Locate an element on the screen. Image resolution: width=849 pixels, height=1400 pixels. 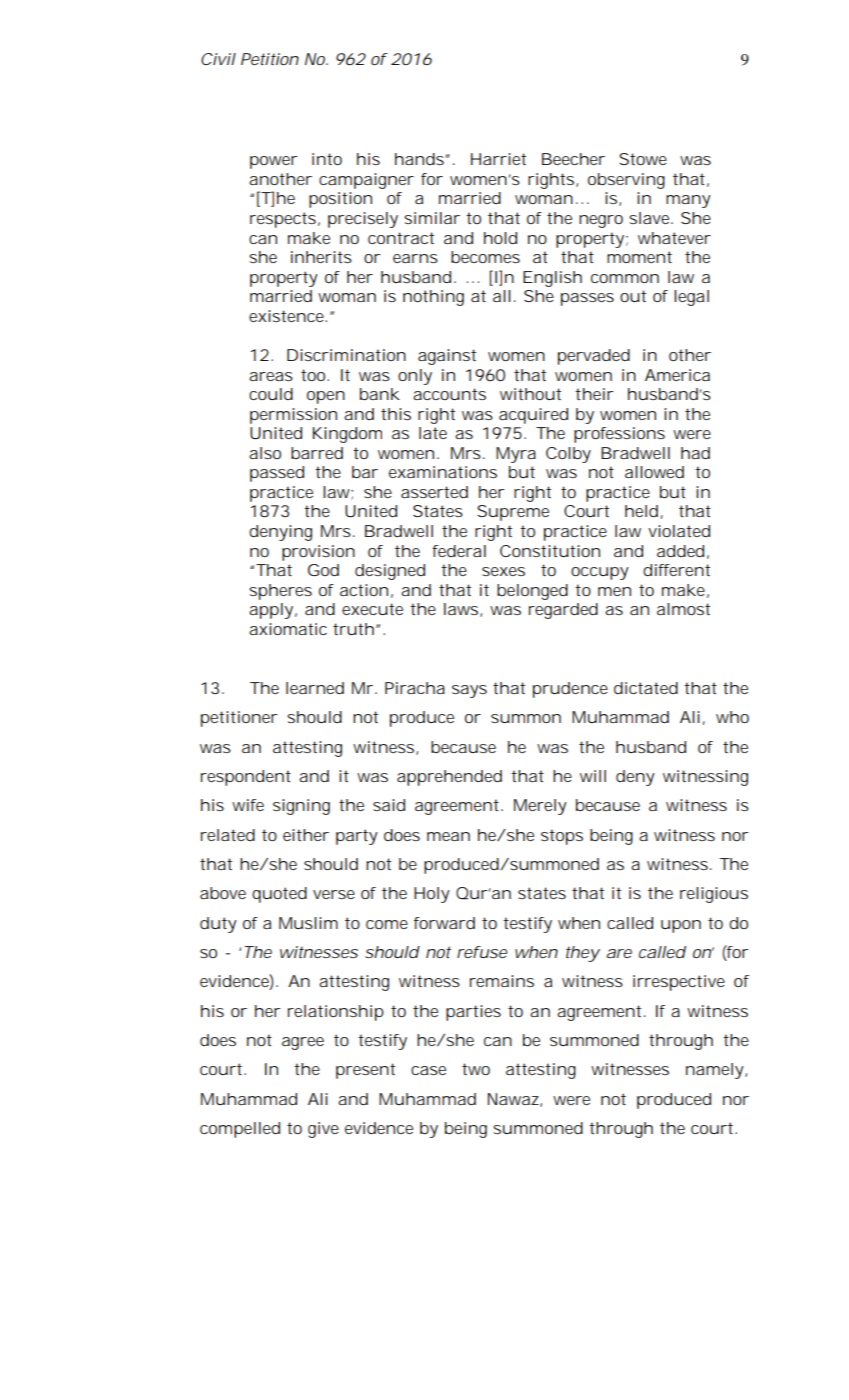
Harriet is located at coordinates (498, 159).
